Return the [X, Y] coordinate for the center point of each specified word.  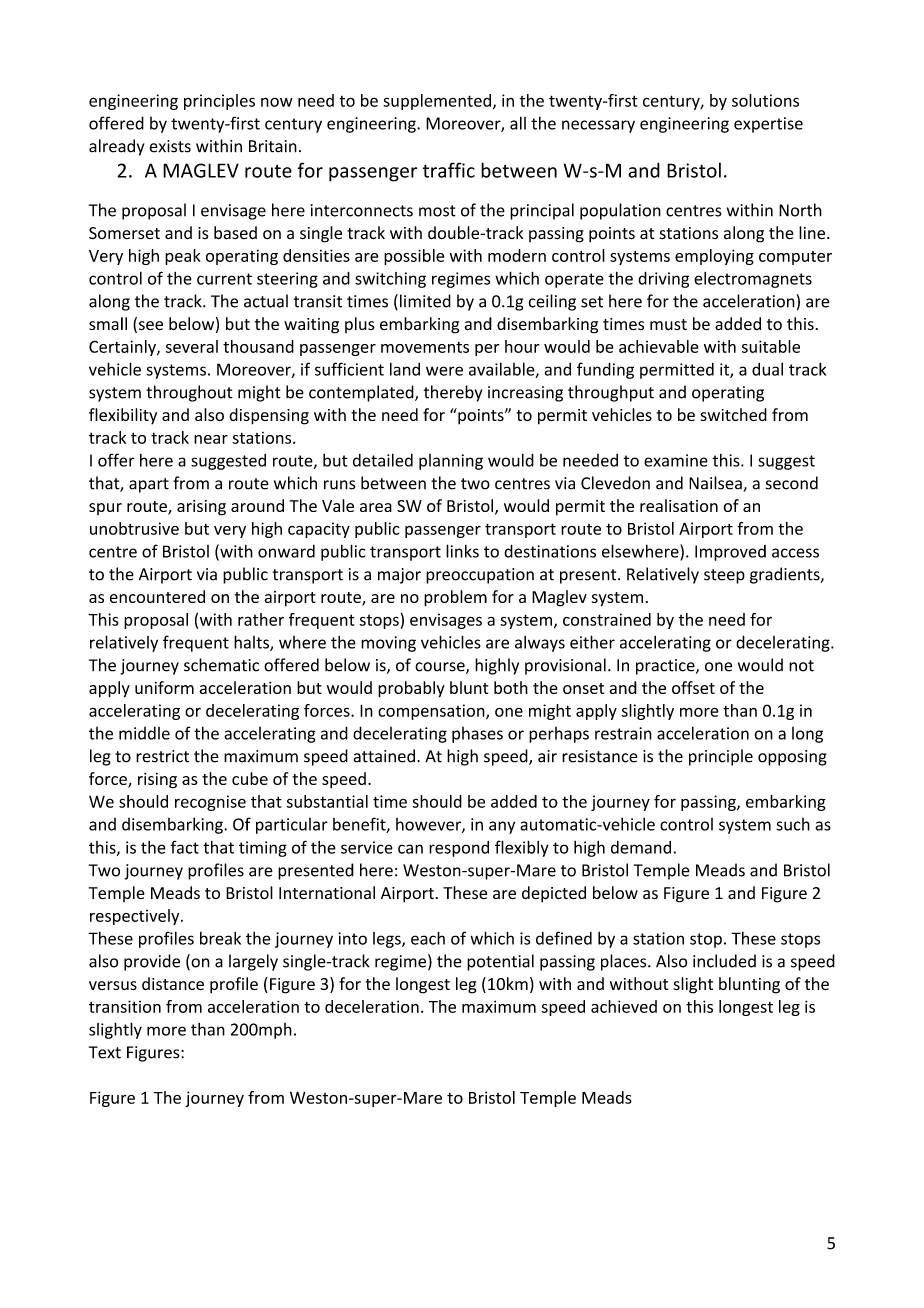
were [444, 371]
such [793, 824]
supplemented [437, 102]
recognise [210, 803]
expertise [768, 125]
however [429, 825]
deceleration [372, 1006]
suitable [771, 346]
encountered [157, 596]
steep [724, 576]
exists [170, 146]
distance [173, 984]
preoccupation [480, 576]
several [192, 346]
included [724, 961]
